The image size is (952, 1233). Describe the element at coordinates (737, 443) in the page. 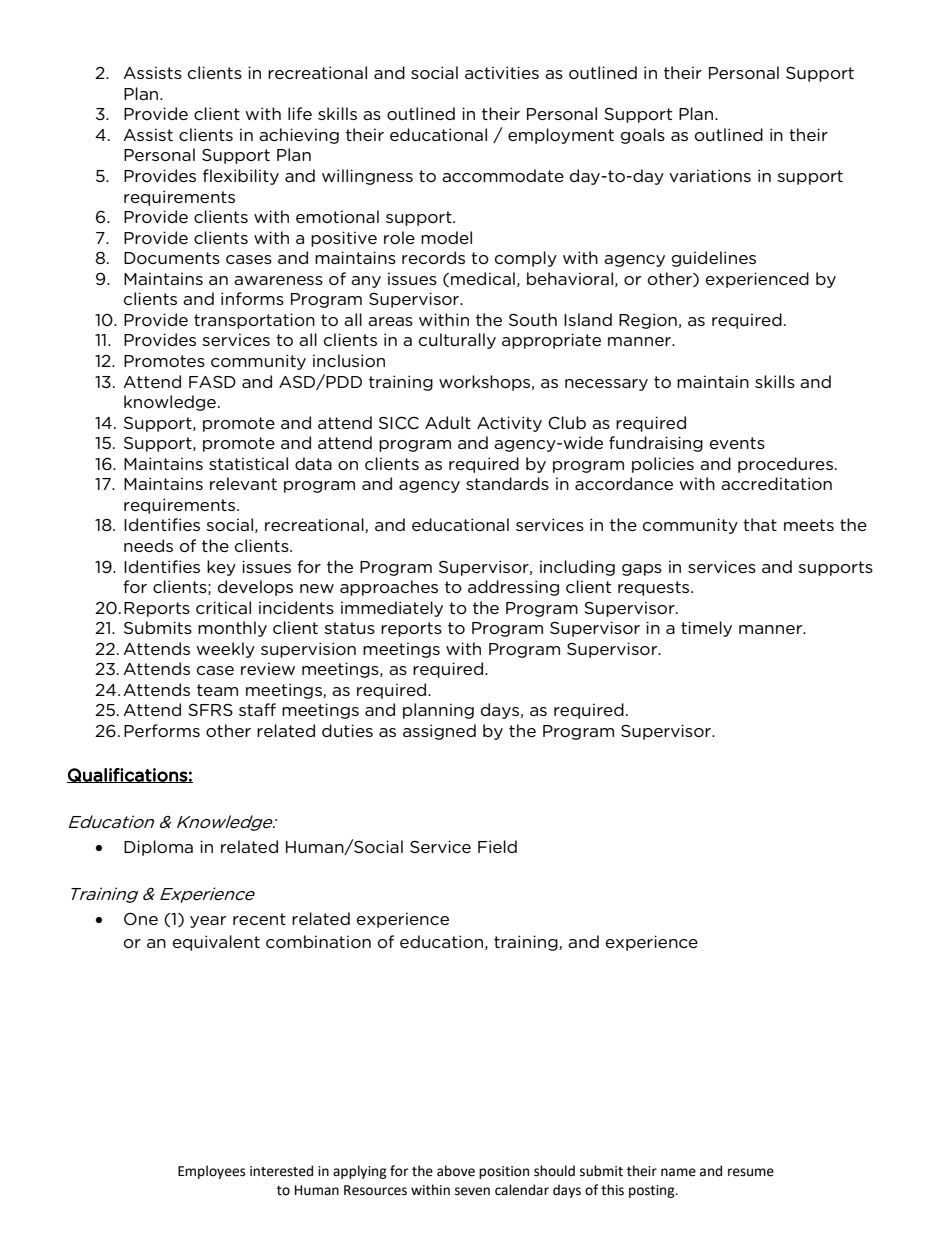

I see `events` at that location.
